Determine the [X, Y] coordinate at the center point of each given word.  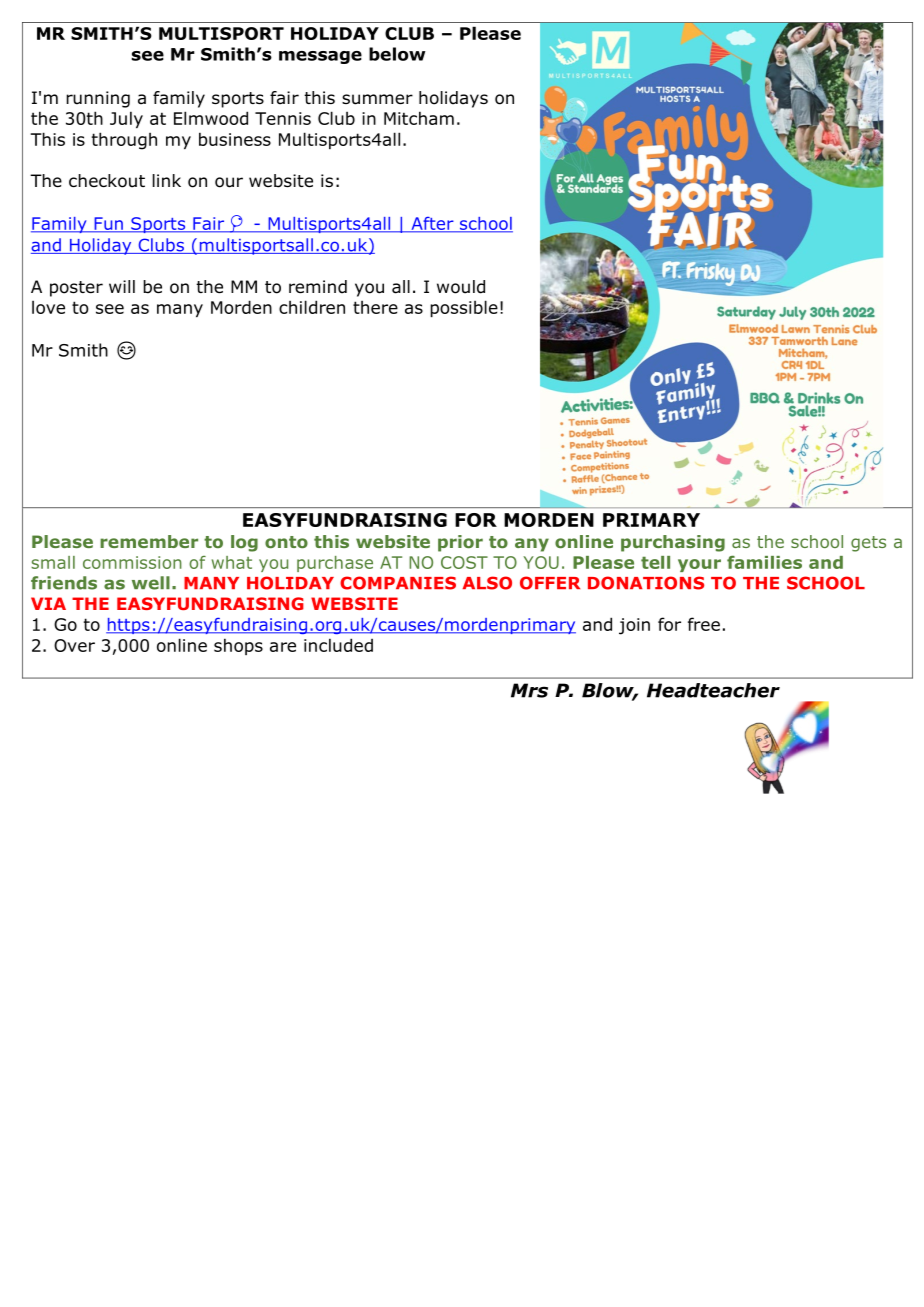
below [397, 54]
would [461, 287]
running [98, 99]
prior [460, 543]
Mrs [529, 690]
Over [74, 645]
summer [377, 99]
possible [464, 308]
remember [149, 541]
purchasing [673, 543]
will [122, 286]
